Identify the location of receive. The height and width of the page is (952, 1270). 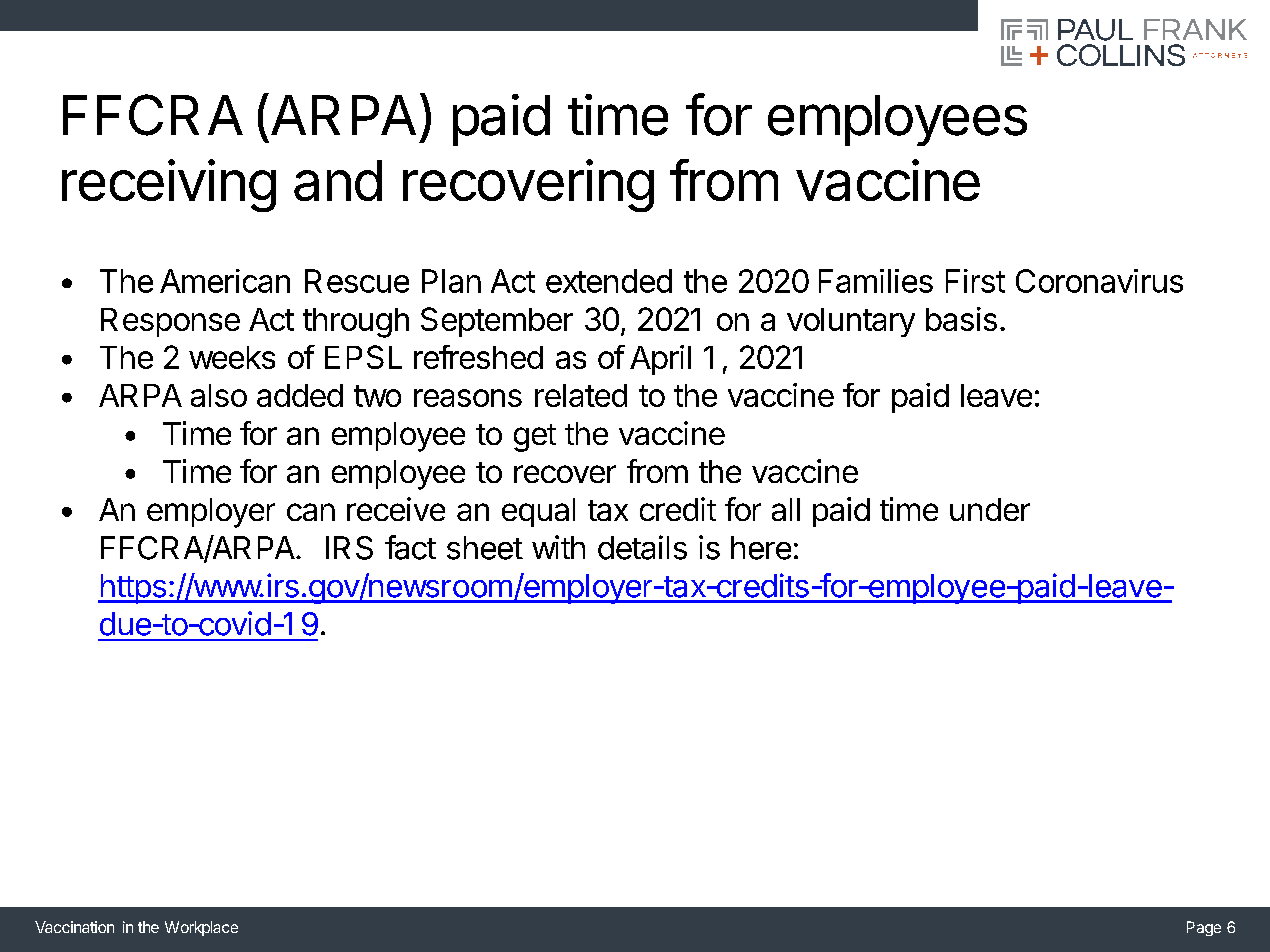
(396, 509).
